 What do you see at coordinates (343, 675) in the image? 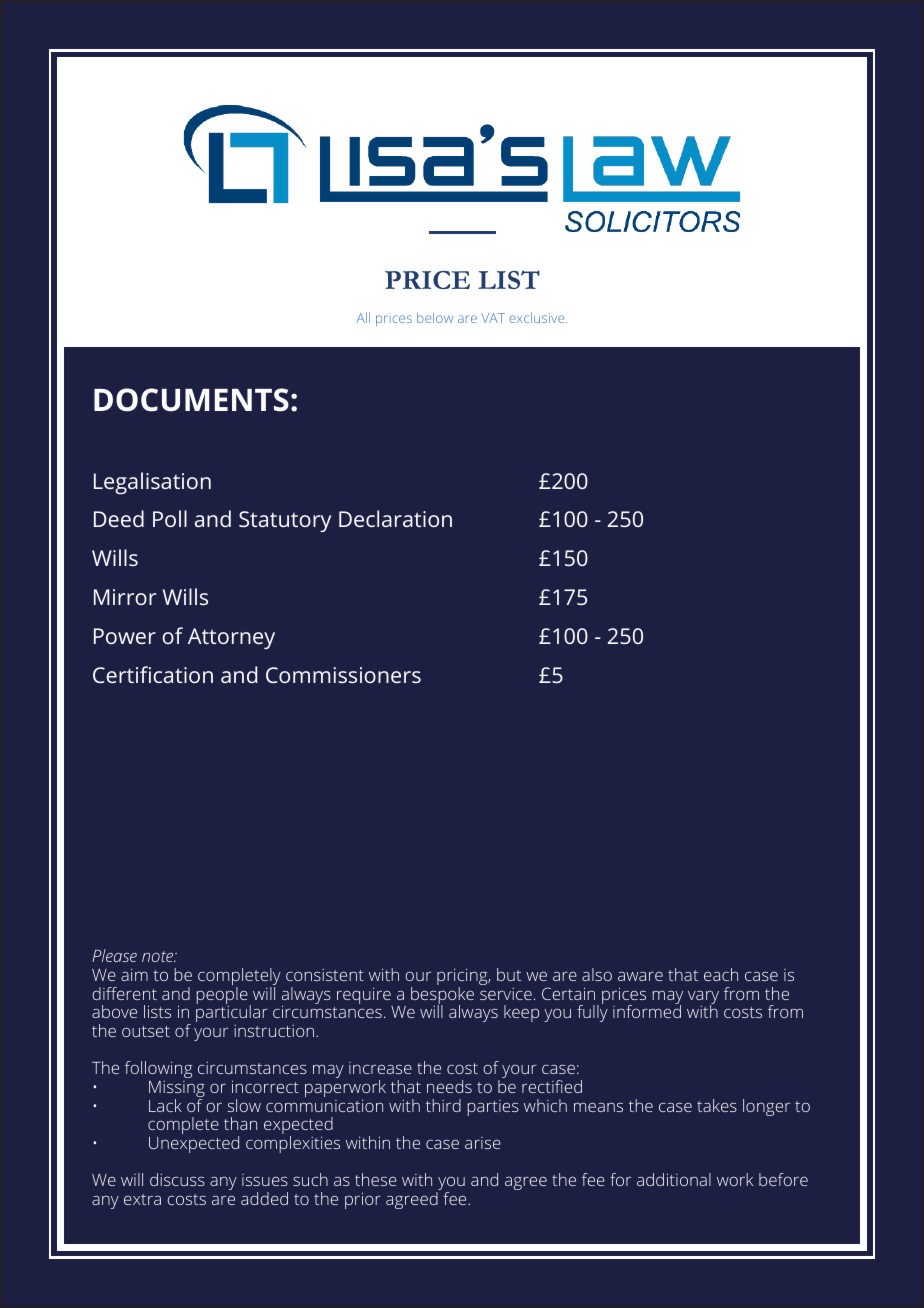
I see `Commissioners` at bounding box center [343, 675].
